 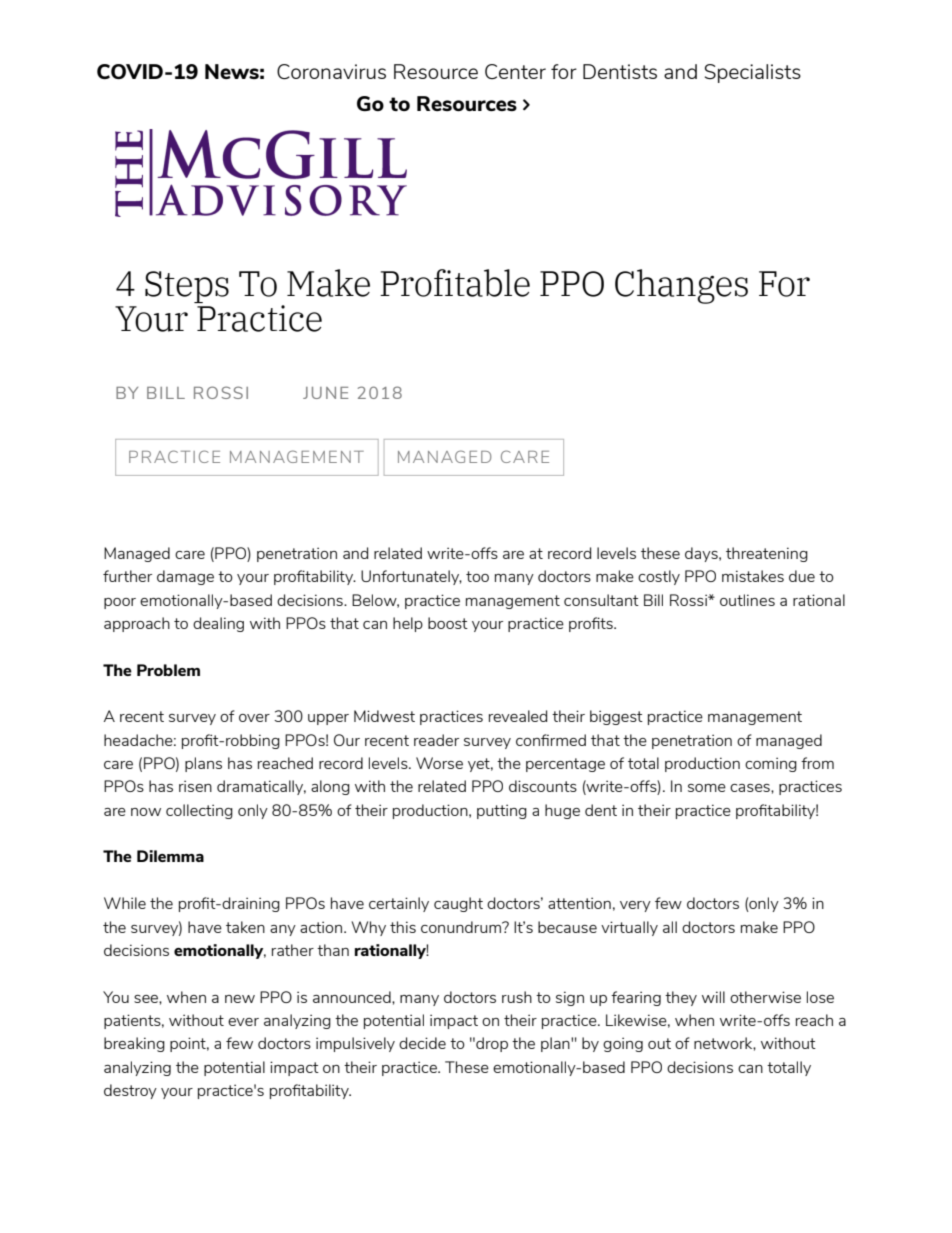 I want to click on collecting, so click(x=199, y=811).
